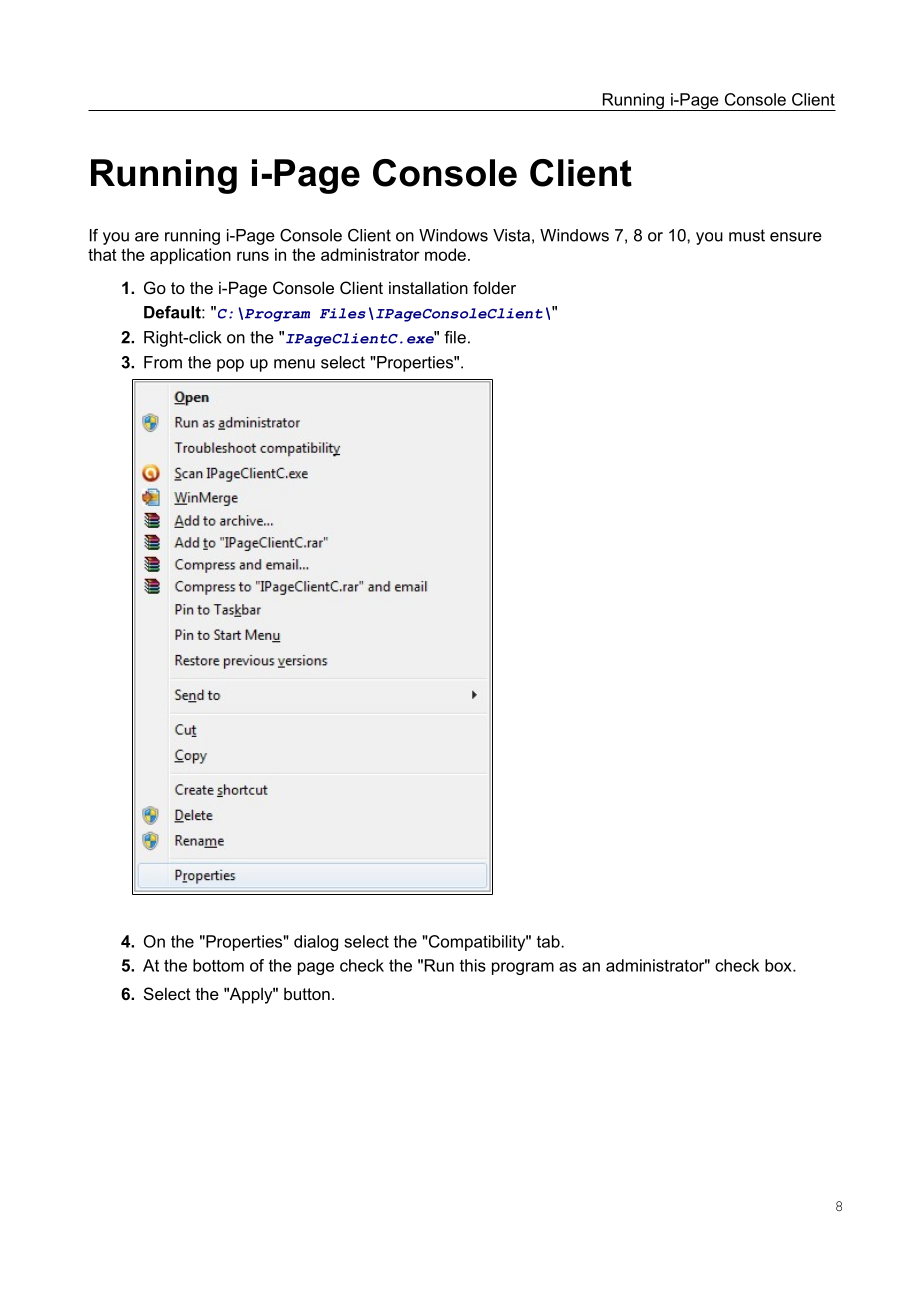 The width and height of the screenshot is (924, 1308). Describe the element at coordinates (779, 965) in the screenshot. I see `box` at that location.
